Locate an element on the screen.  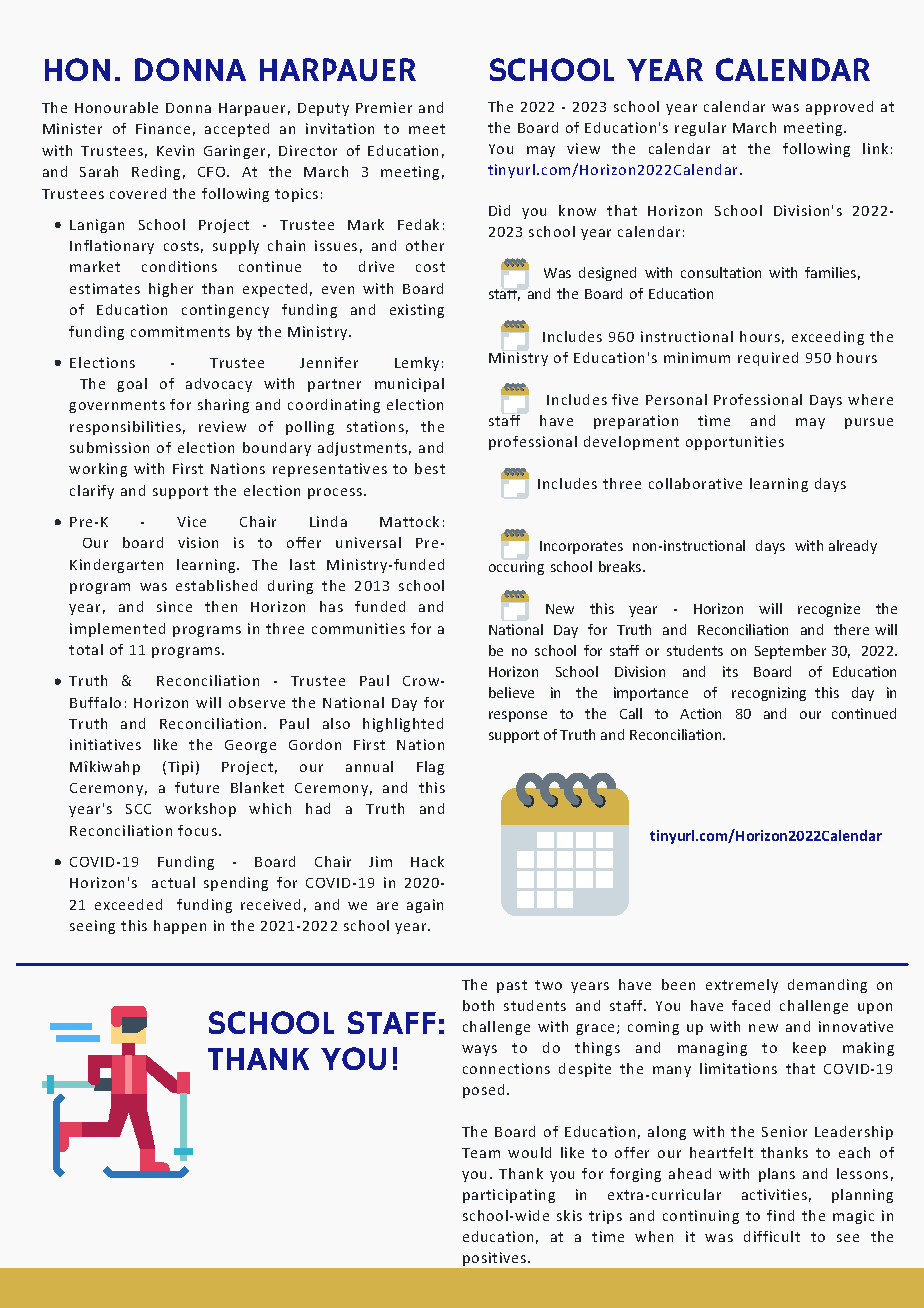
believe is located at coordinates (511, 692).
